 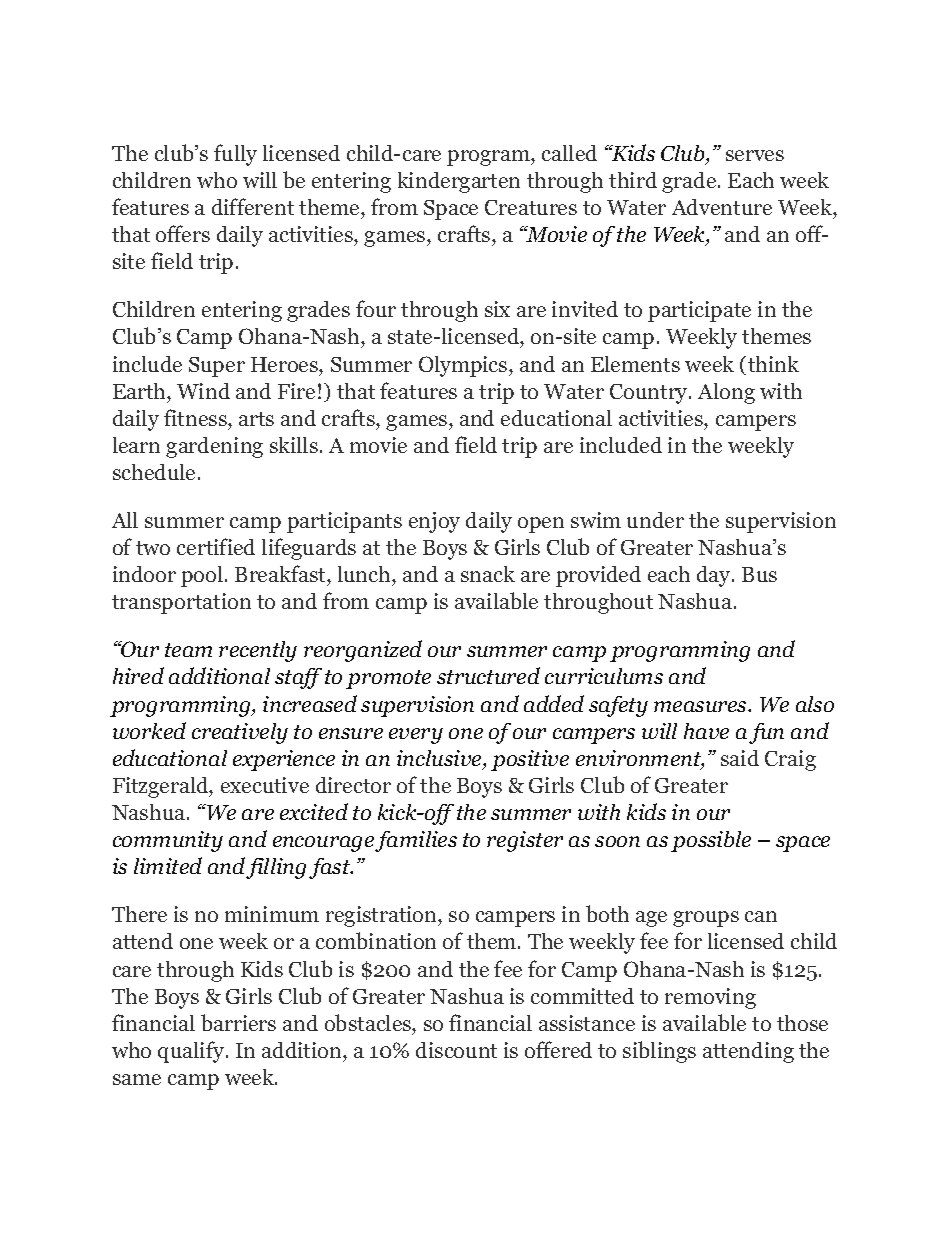 What do you see at coordinates (488, 574) in the document?
I see `snack` at bounding box center [488, 574].
